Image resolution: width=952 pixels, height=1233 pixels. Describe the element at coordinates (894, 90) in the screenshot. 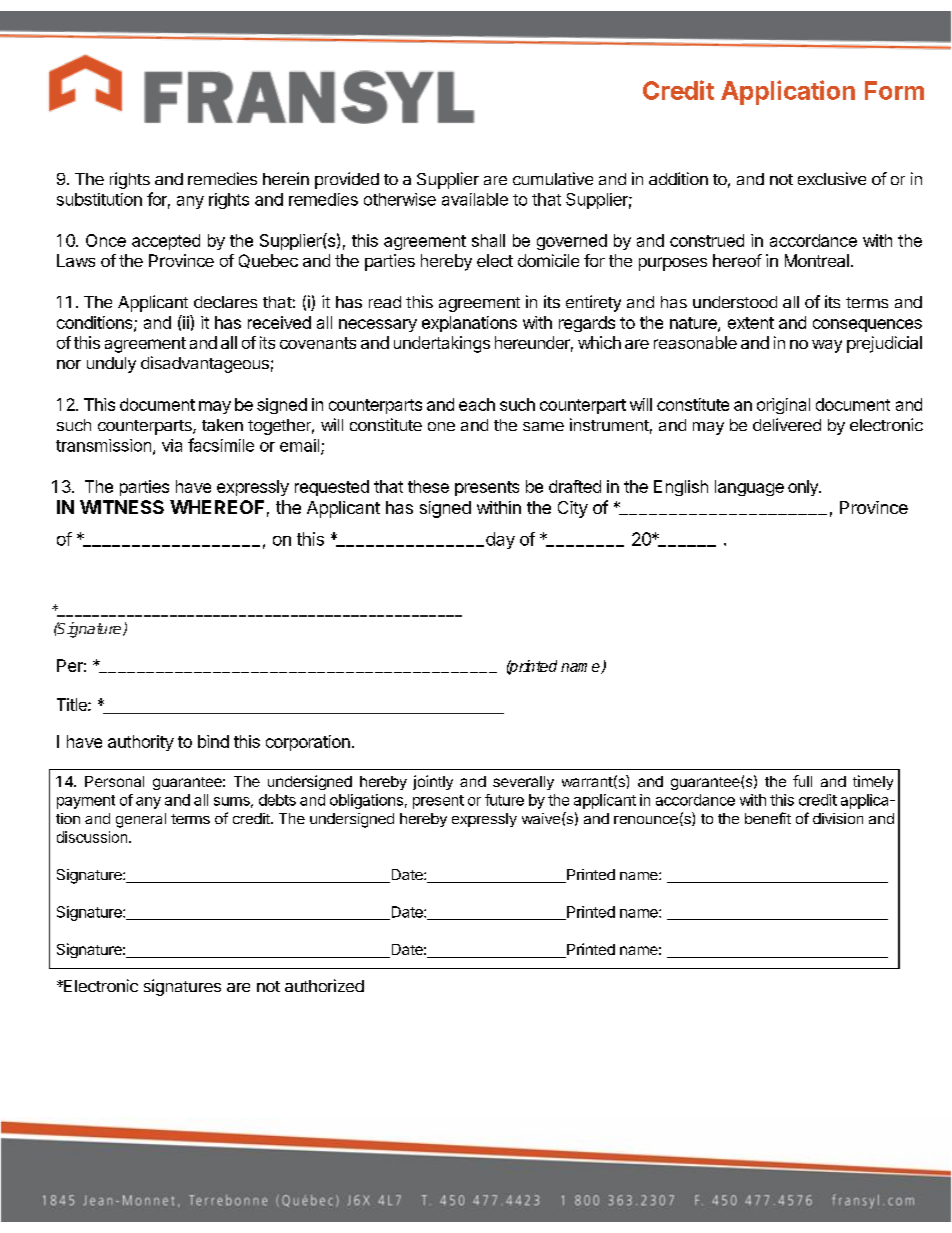

I see `Form` at that location.
